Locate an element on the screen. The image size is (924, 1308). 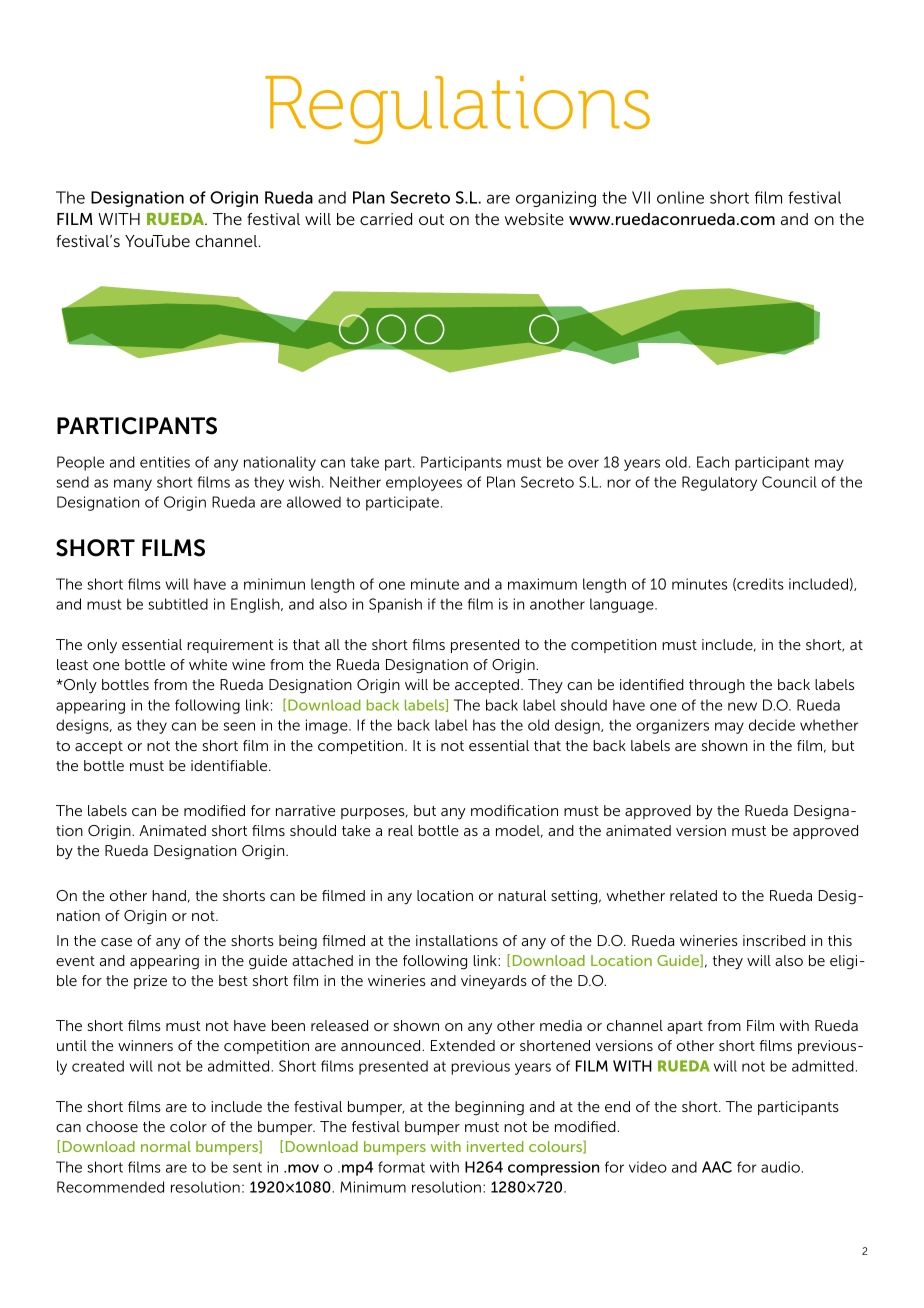
inverted is located at coordinates (495, 1146).
